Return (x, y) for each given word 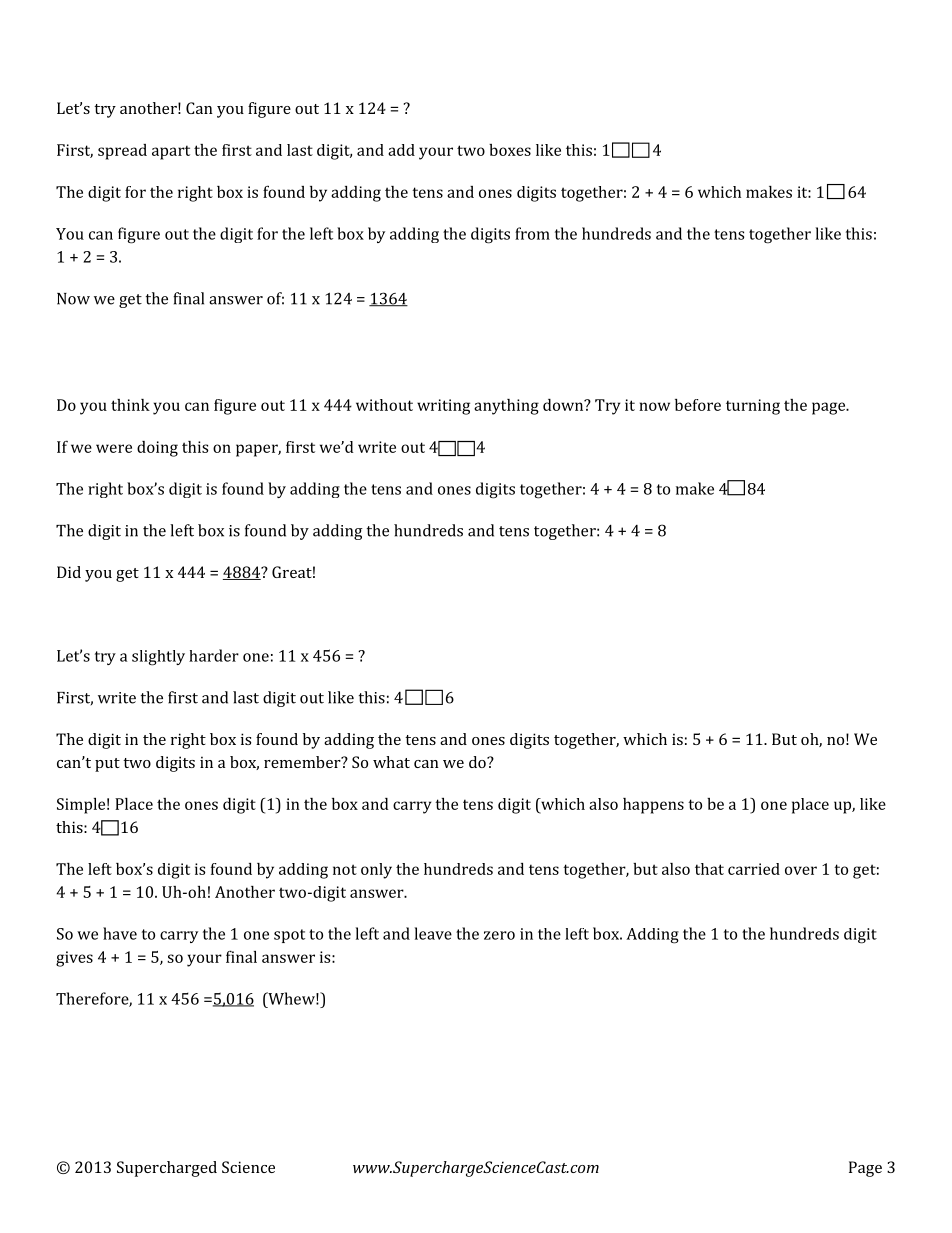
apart (171, 152)
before (698, 405)
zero (499, 935)
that (709, 869)
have (120, 933)
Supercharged (167, 1169)
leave (433, 933)
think (130, 405)
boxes (510, 150)
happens (653, 806)
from (532, 233)
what (391, 762)
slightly (158, 658)
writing (443, 407)
